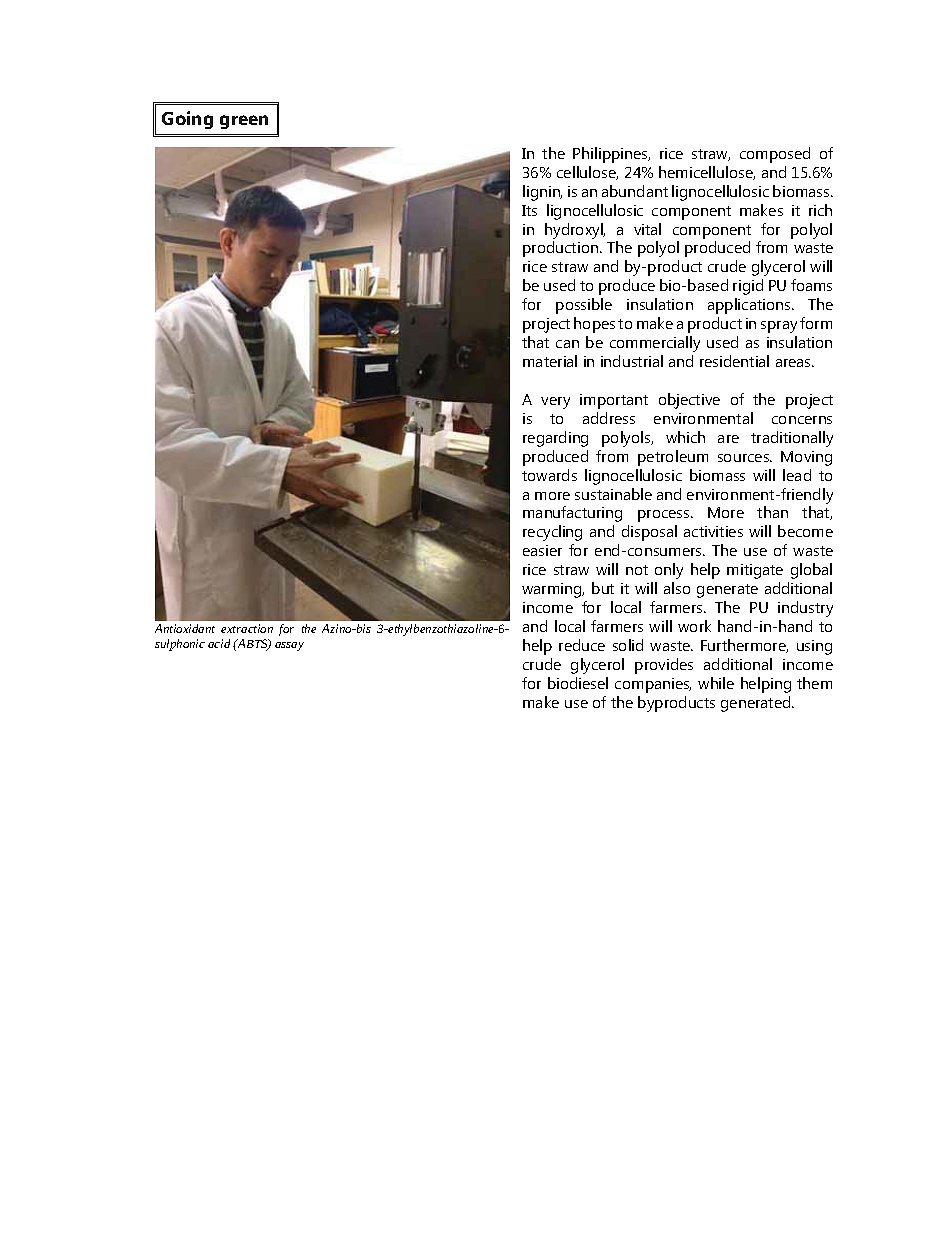 The height and width of the screenshot is (1233, 952). Describe the element at coordinates (689, 401) in the screenshot. I see `objective` at that location.
